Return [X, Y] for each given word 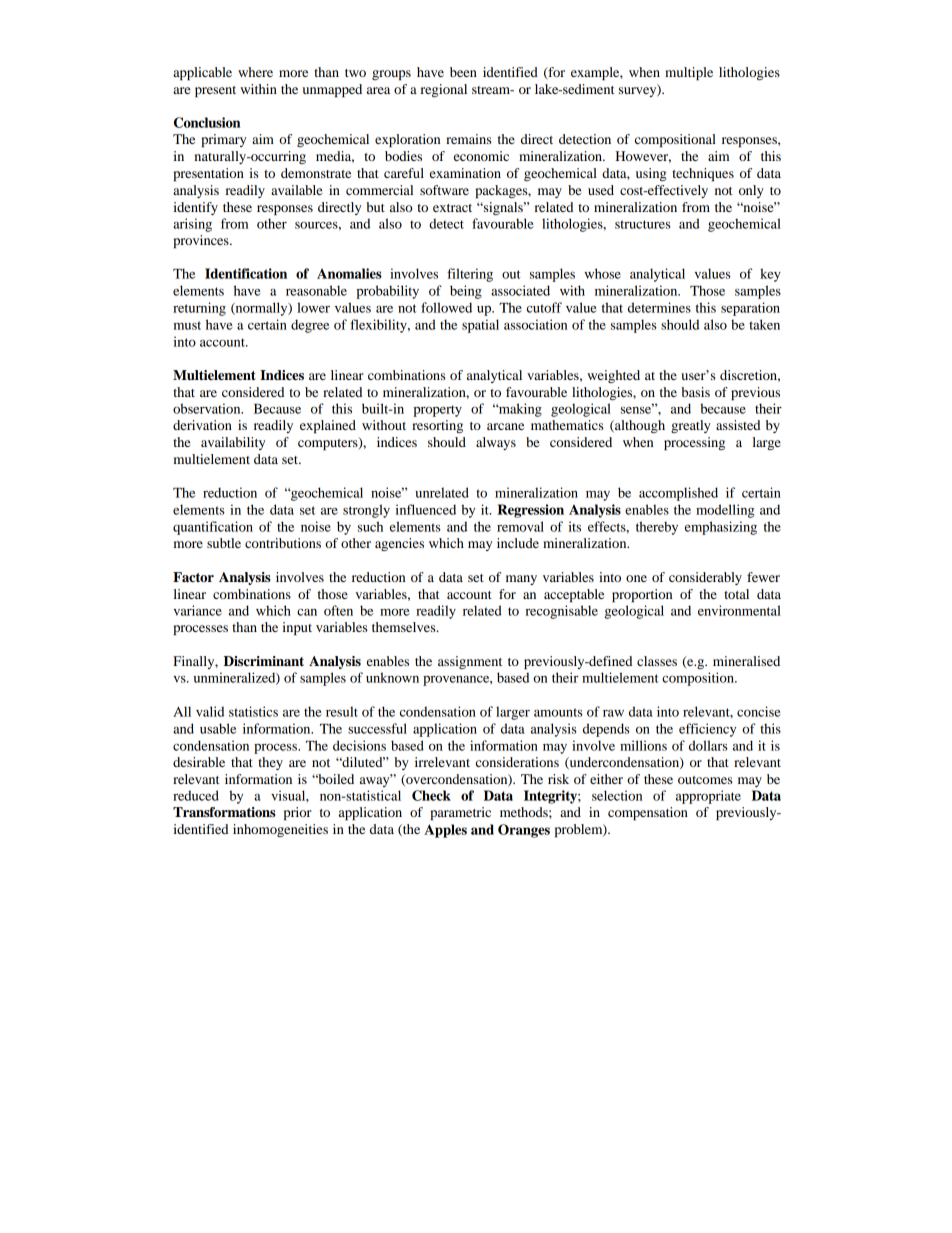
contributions [283, 543]
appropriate [708, 797]
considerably [705, 578]
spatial [480, 326]
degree [310, 326]
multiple [689, 73]
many [521, 580]
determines [659, 307]
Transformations [224, 812]
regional [444, 90]
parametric [460, 813]
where [255, 72]
